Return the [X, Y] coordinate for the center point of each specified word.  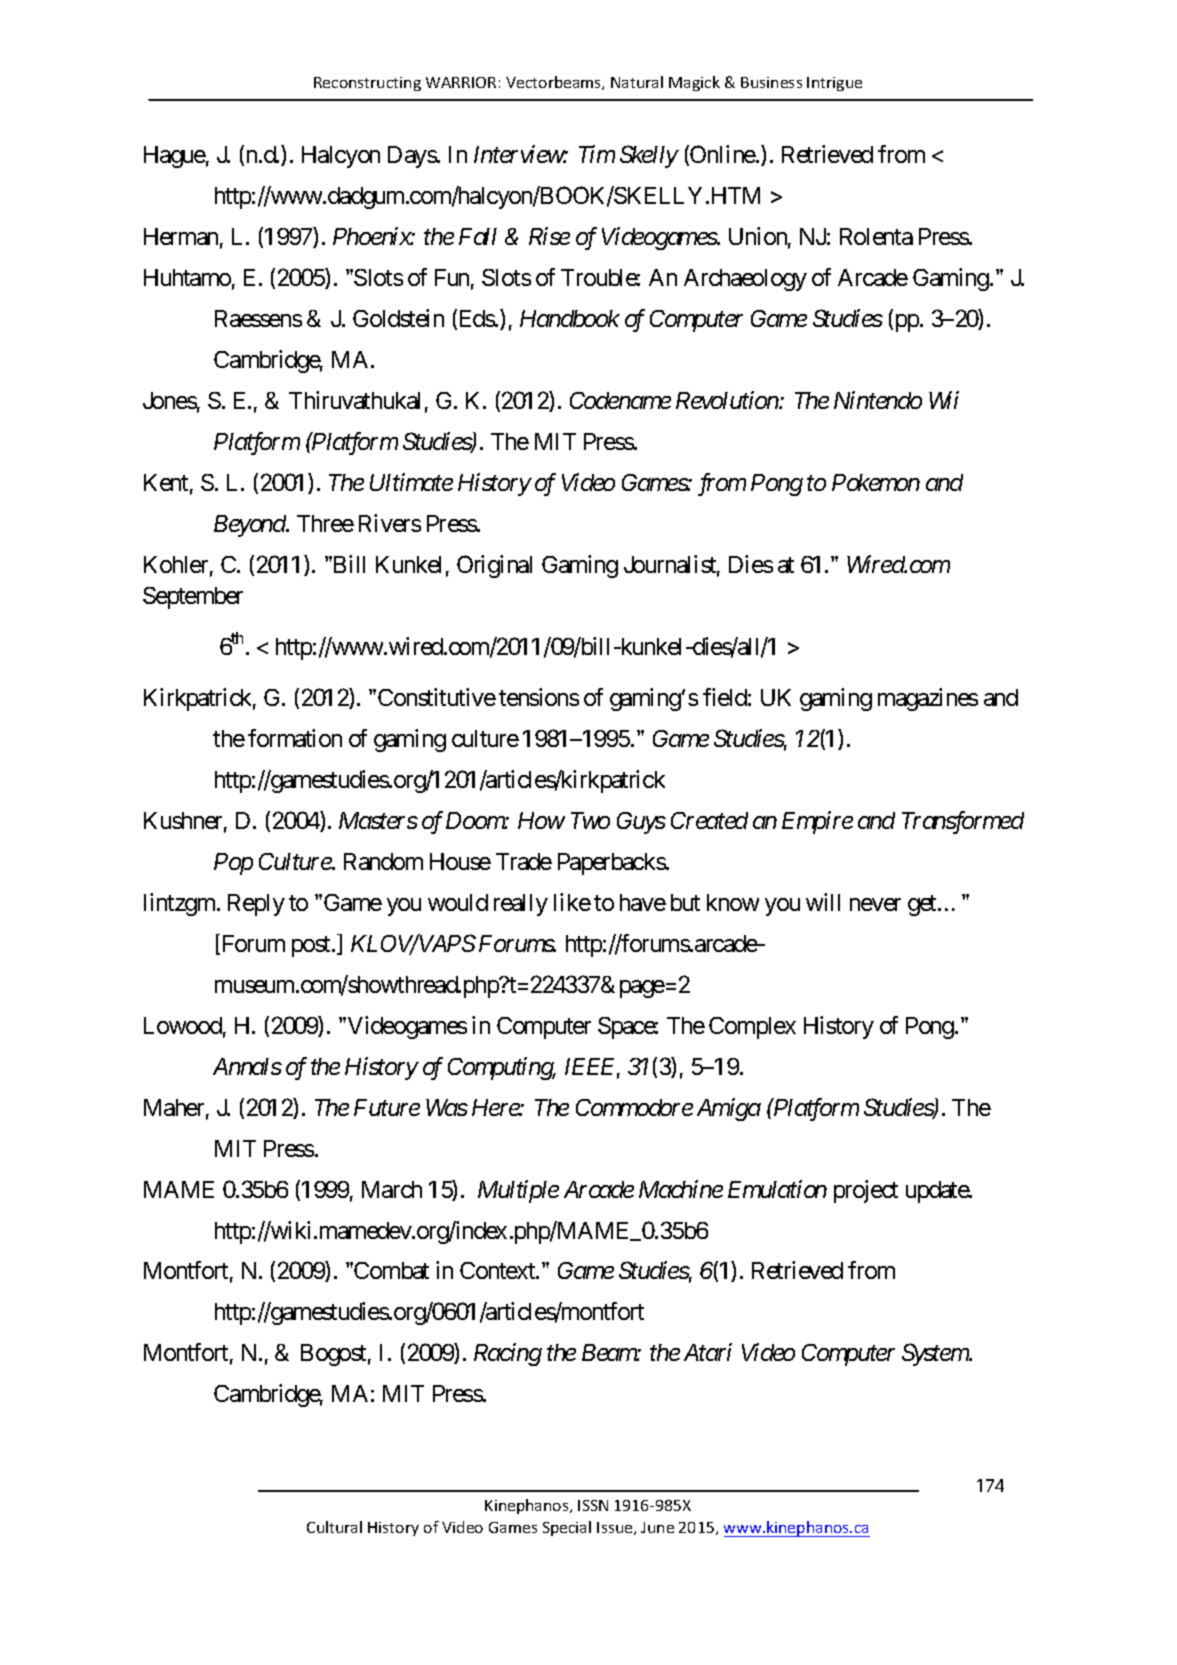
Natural [637, 82]
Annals [247, 1066]
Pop [233, 864]
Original [494, 566]
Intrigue [834, 84]
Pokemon [876, 482]
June [657, 1527]
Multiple [518, 1191]
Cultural [334, 1527]
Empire [817, 823]
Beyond [251, 526]
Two [590, 820]
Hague [175, 157]
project [866, 1191]
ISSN [593, 1505]
